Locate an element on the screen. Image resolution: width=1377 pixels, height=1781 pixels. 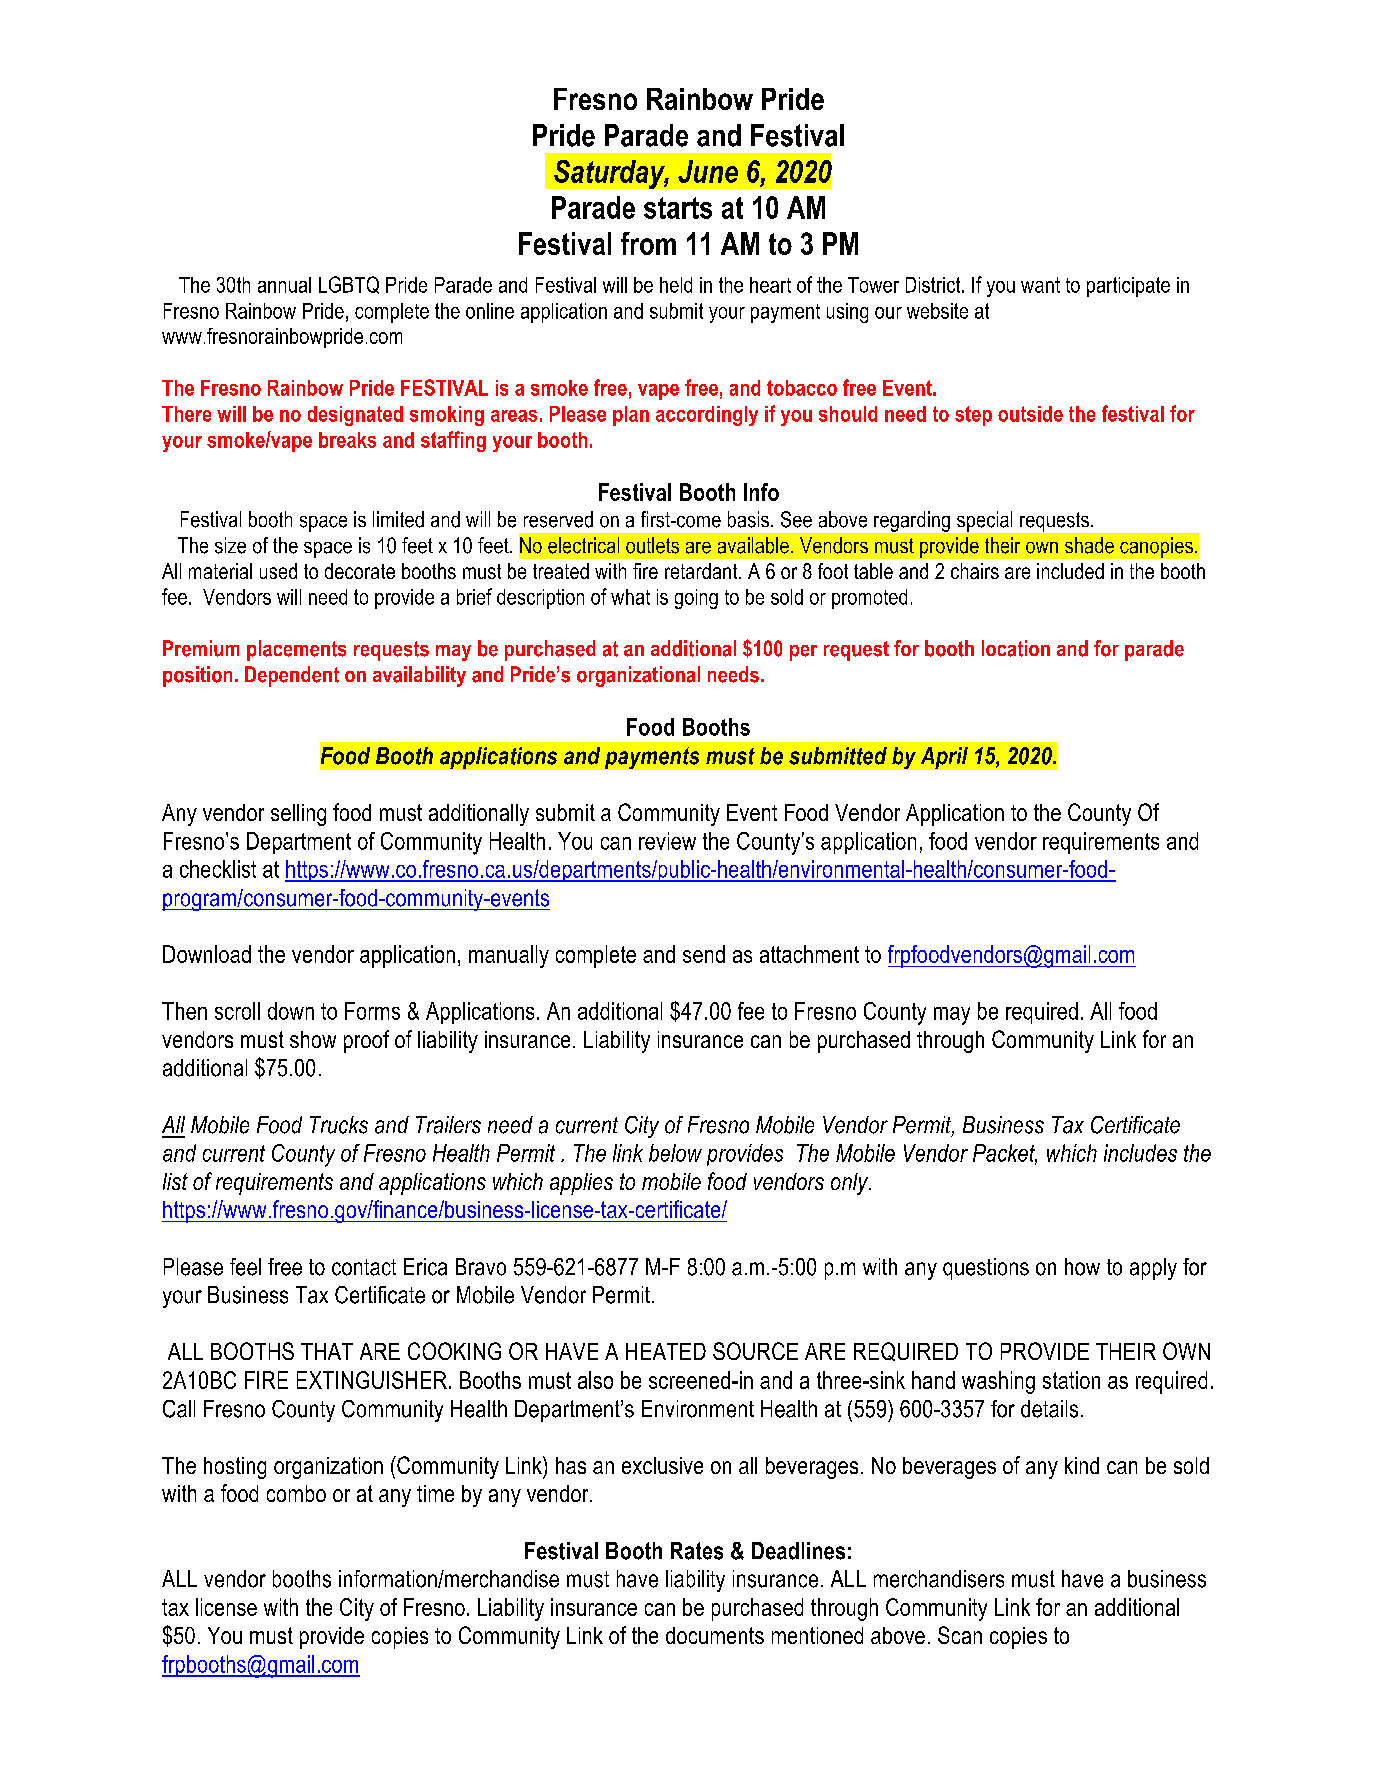
starts is located at coordinates (678, 208).
